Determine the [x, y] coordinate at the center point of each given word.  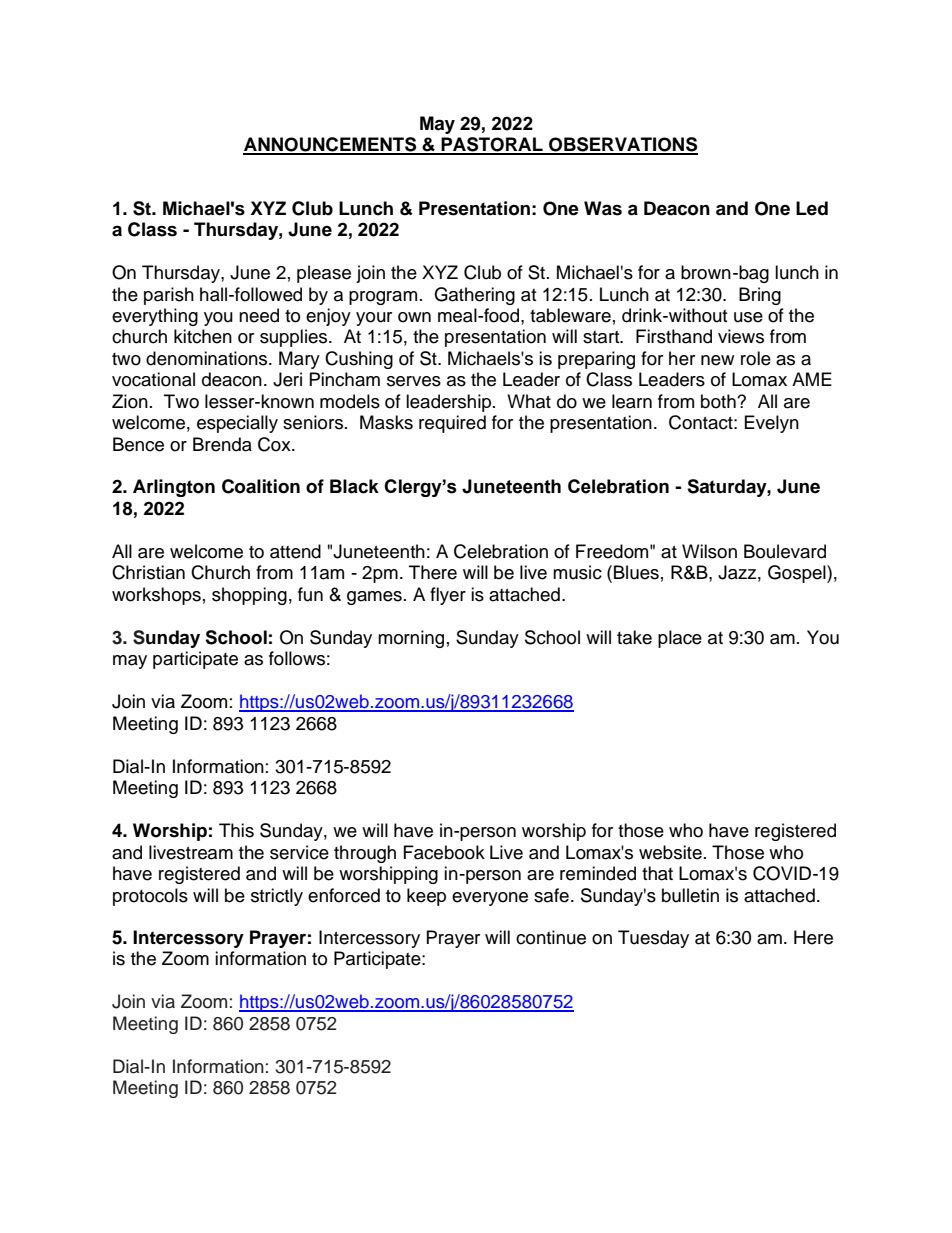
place [680, 639]
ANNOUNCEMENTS [331, 145]
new [717, 360]
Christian [148, 572]
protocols [150, 897]
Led [812, 208]
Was [603, 208]
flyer [448, 596]
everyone [490, 899]
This [236, 830]
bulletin [690, 895]
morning [411, 639]
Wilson [709, 551]
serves [414, 381]
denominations [208, 358]
